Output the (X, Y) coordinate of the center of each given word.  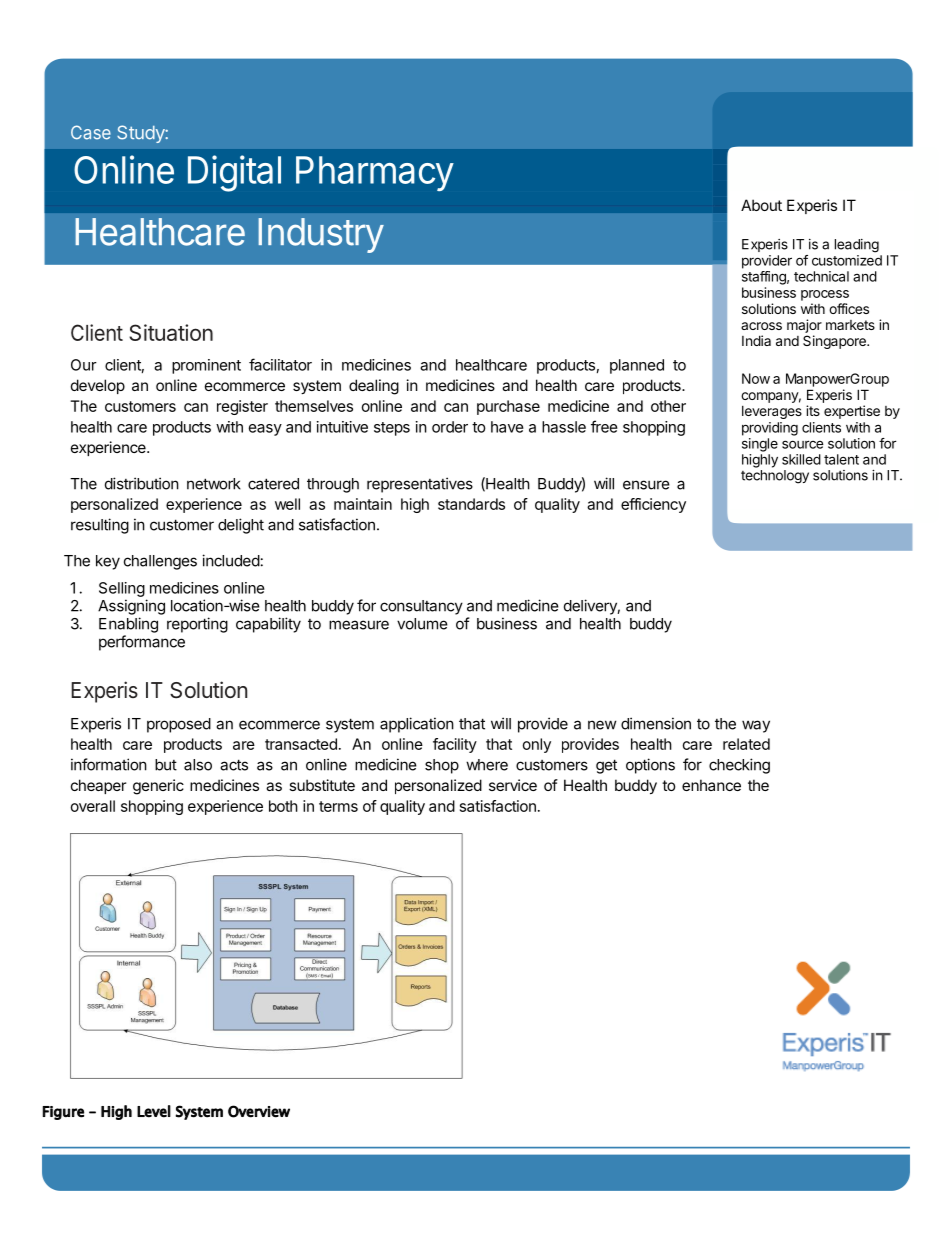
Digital (234, 173)
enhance (711, 785)
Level (154, 1111)
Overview (259, 1111)
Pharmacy (375, 173)
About (761, 205)
